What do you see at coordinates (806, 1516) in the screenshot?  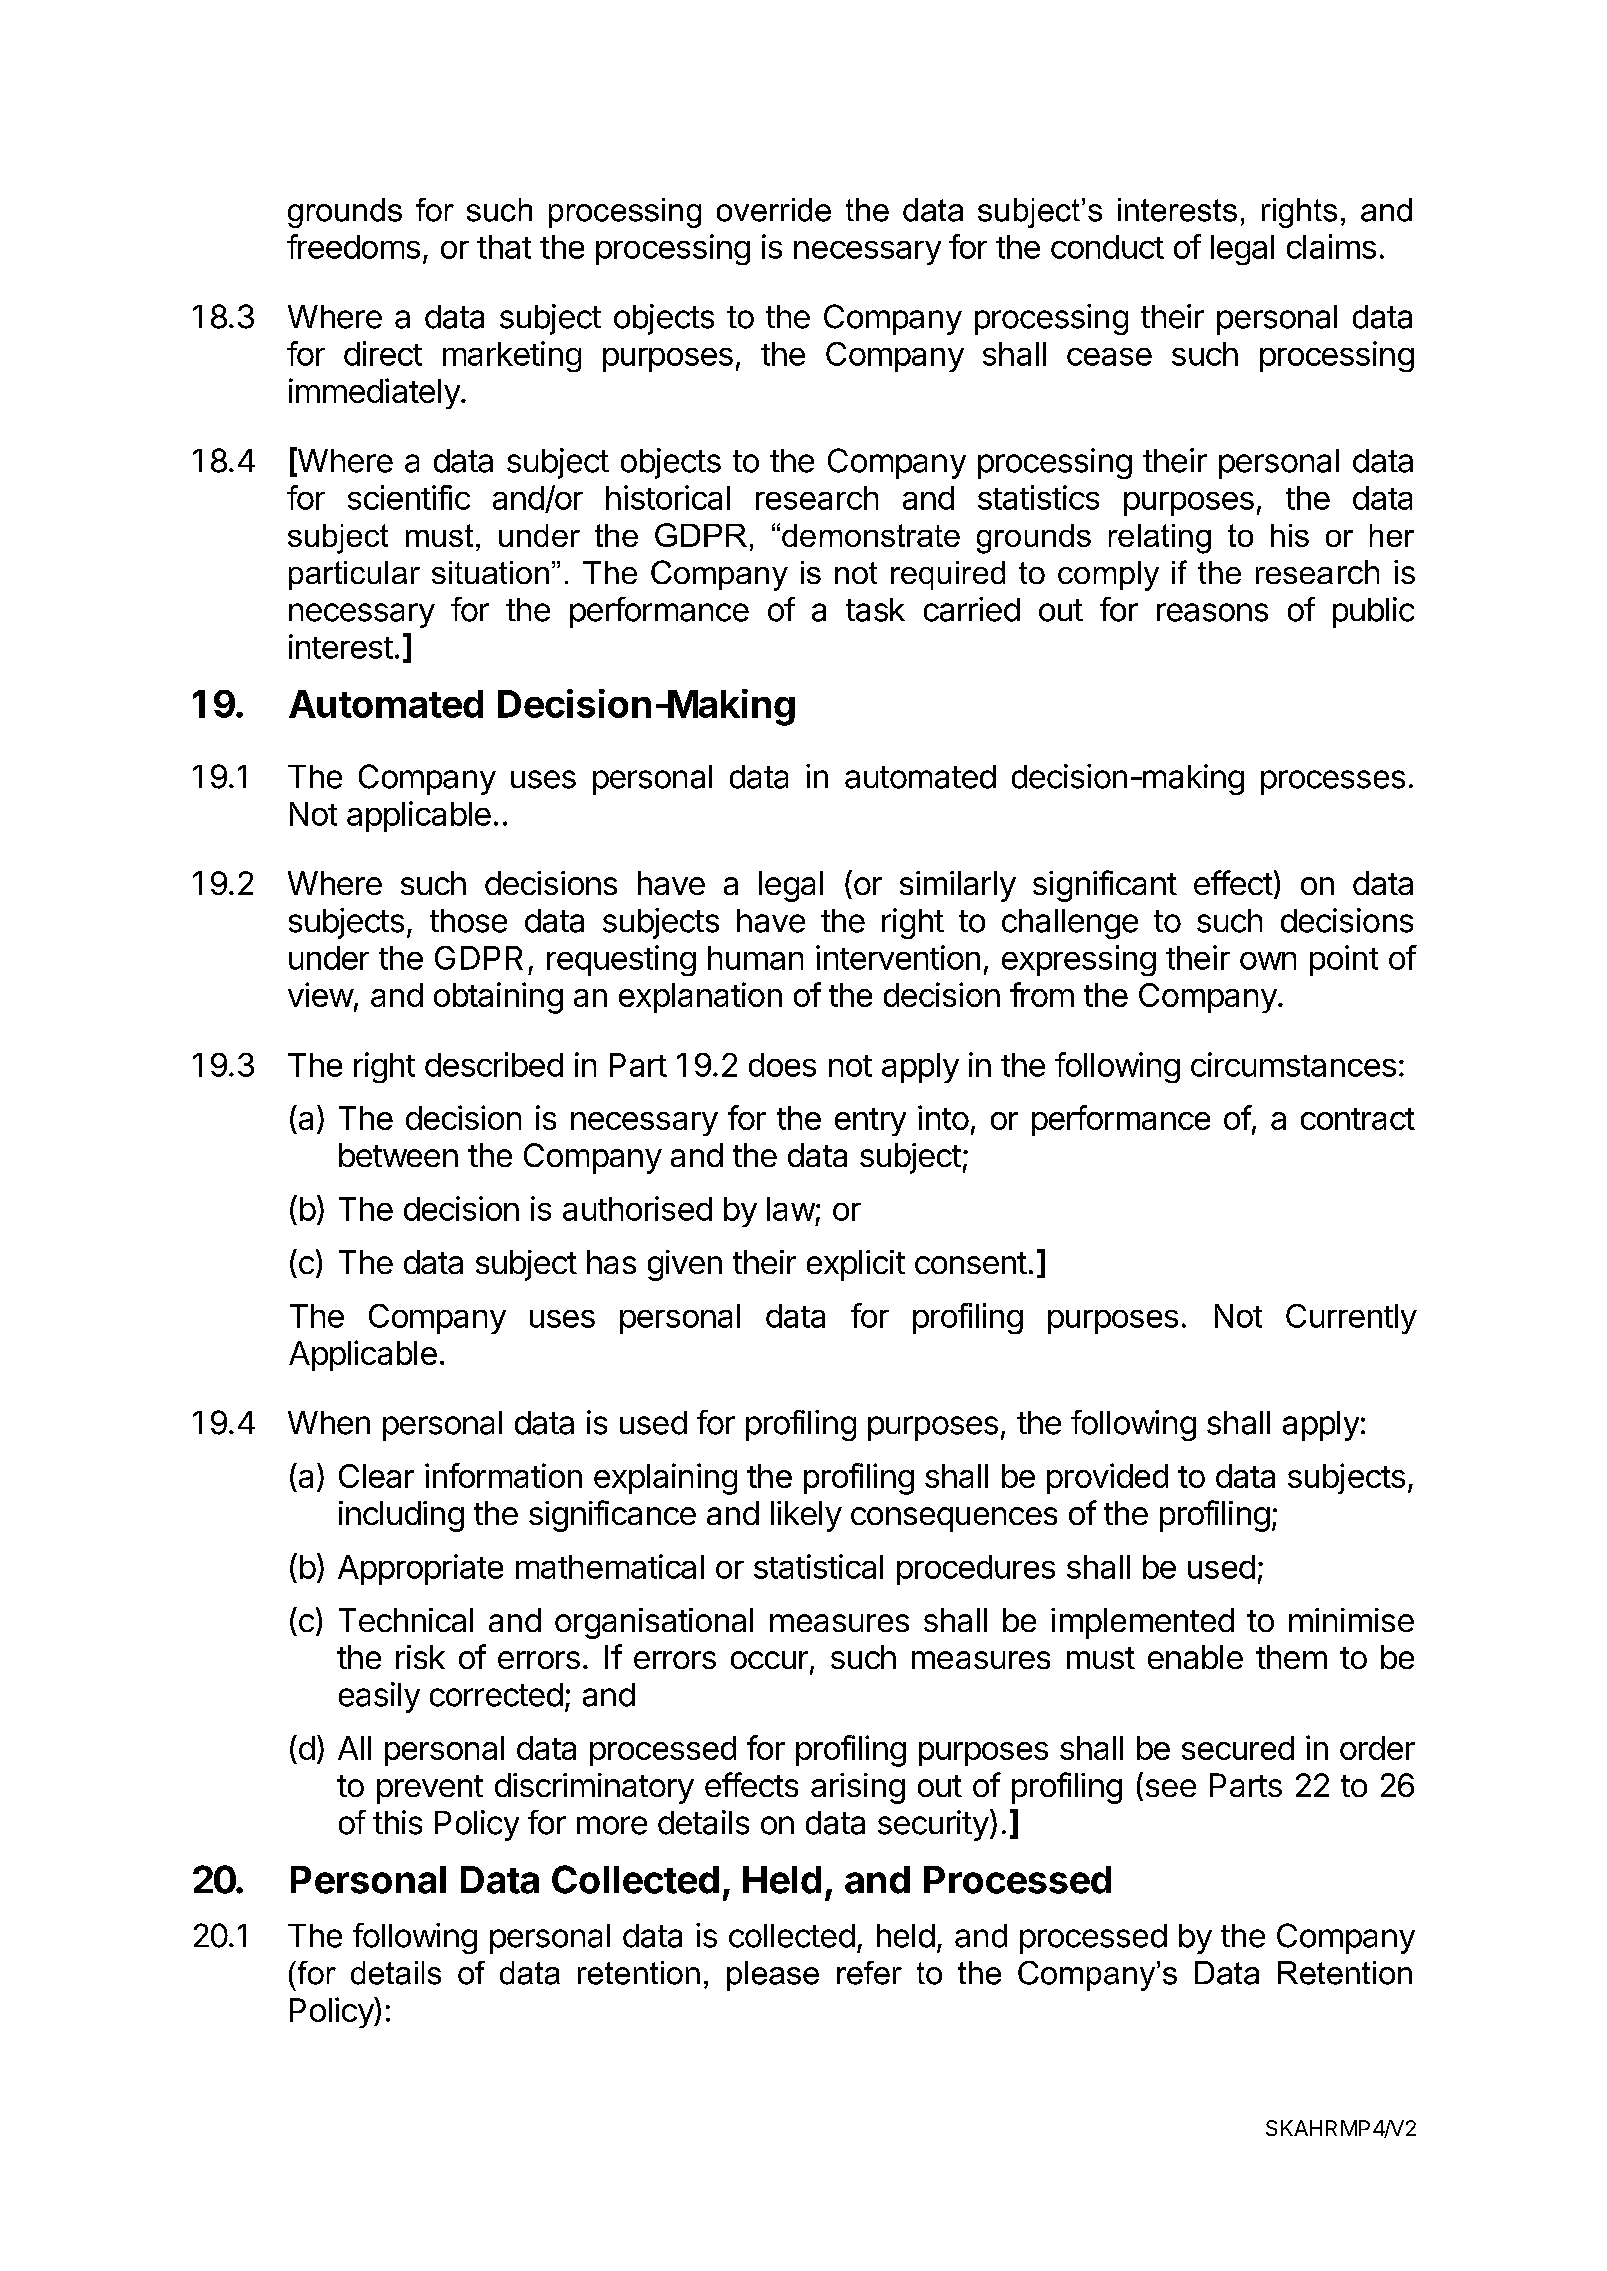 I see `likely` at bounding box center [806, 1516].
